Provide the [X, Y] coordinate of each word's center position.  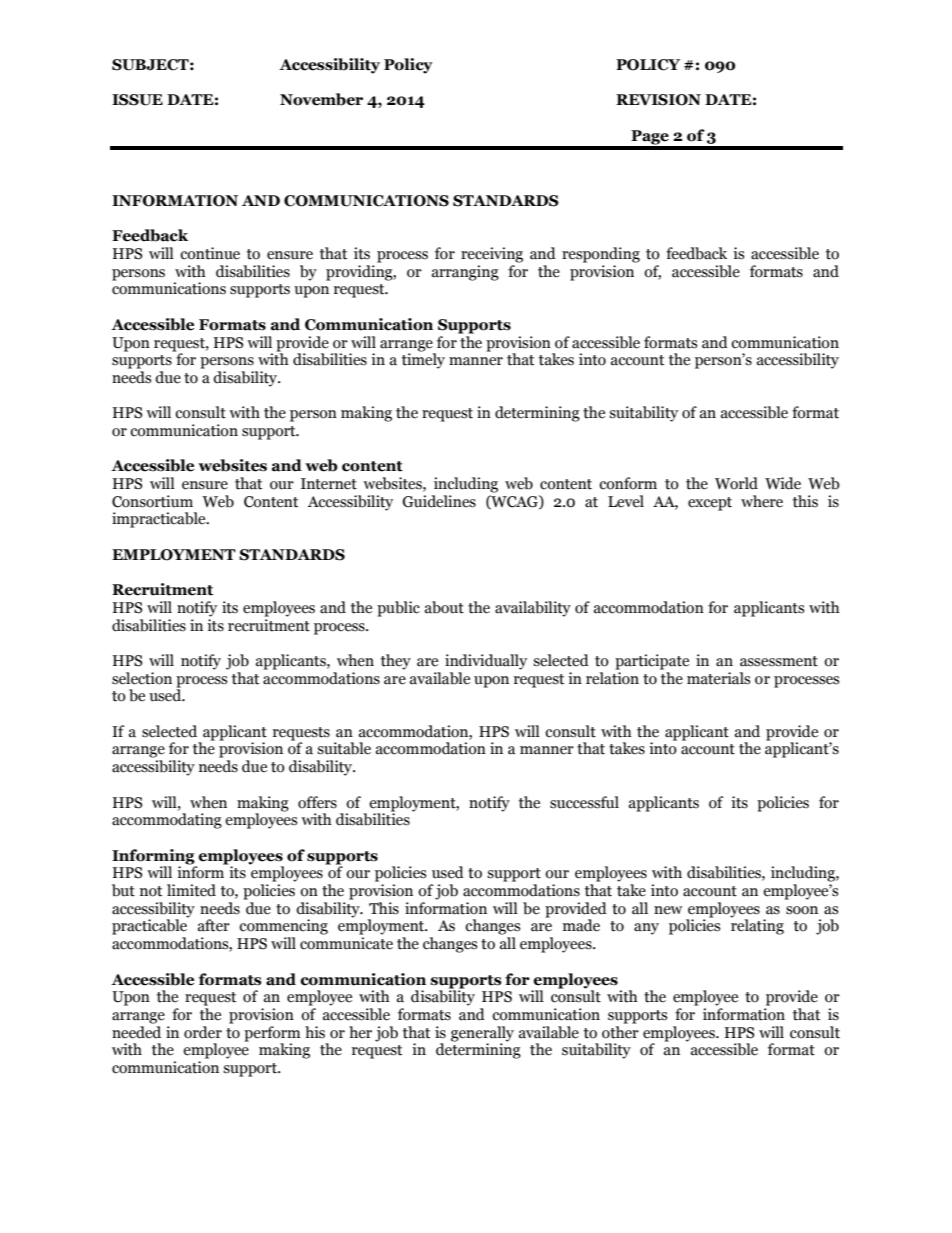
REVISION [658, 100]
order [203, 1032]
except [710, 504]
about [444, 607]
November [321, 99]
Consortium [152, 501]
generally [482, 1034]
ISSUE [137, 100]
